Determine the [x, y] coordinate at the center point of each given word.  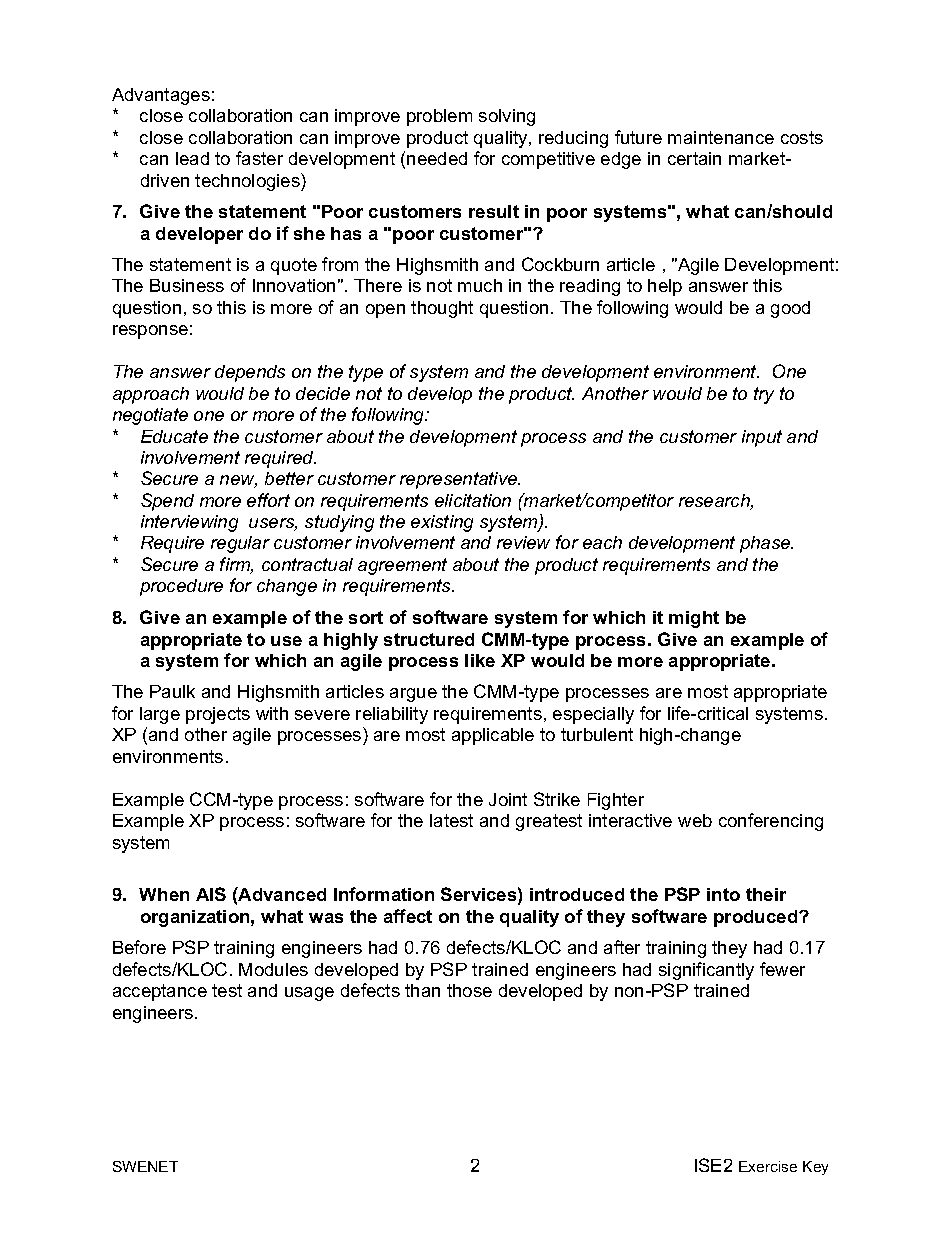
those [469, 990]
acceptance [160, 992]
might [694, 619]
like [480, 660]
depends [250, 373]
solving [507, 117]
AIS [211, 894]
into [723, 894]
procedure [181, 587]
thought [442, 309]
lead [192, 158]
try [764, 395]
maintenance [721, 137]
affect [408, 916]
